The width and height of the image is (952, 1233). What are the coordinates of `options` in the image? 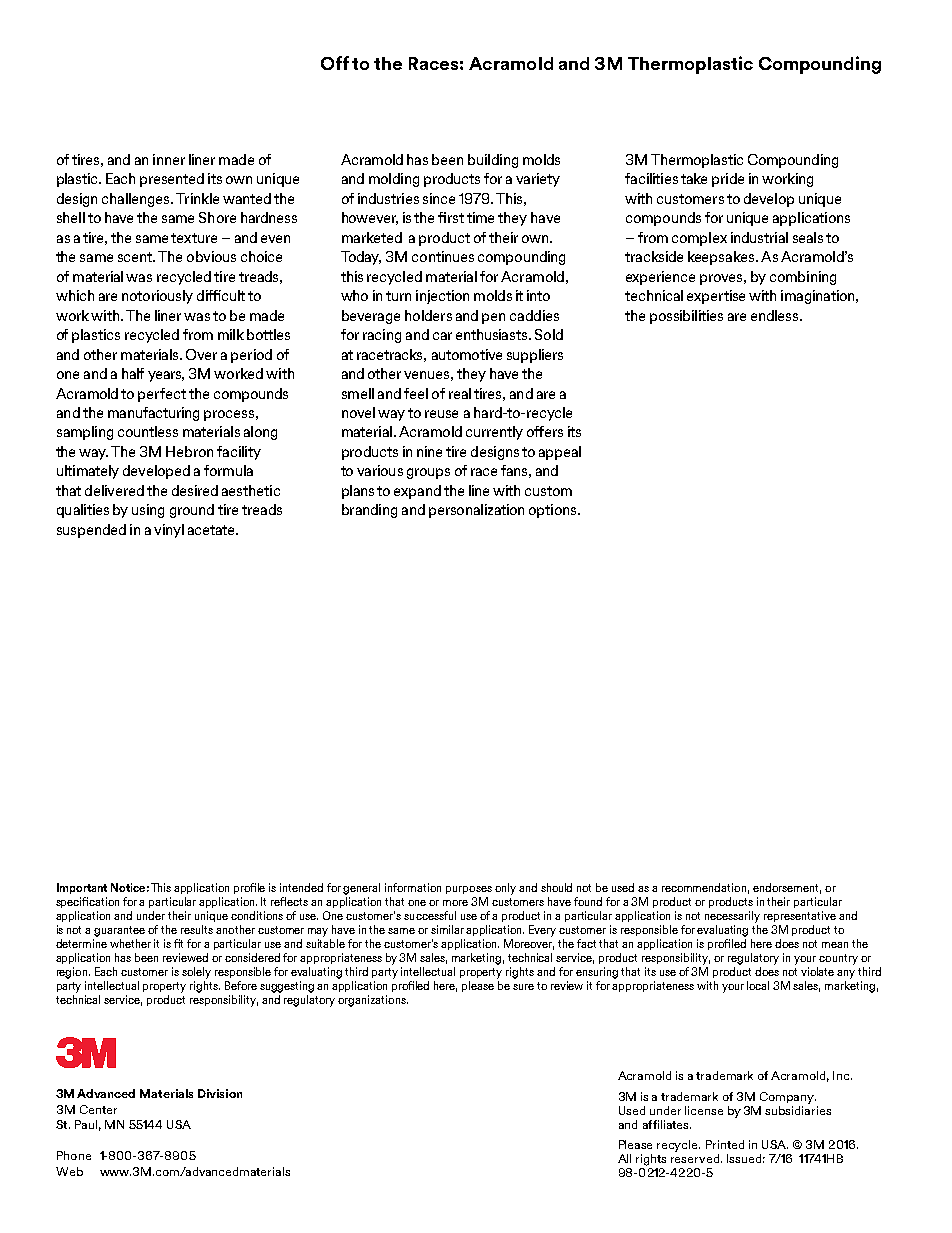 It's located at (554, 511).
